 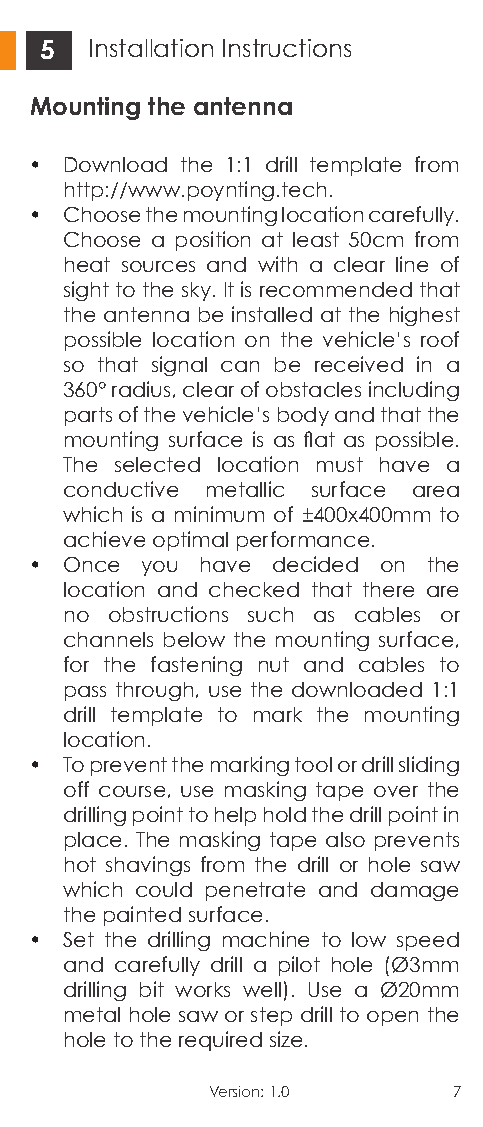 I want to click on Instructions, so click(x=287, y=48).
